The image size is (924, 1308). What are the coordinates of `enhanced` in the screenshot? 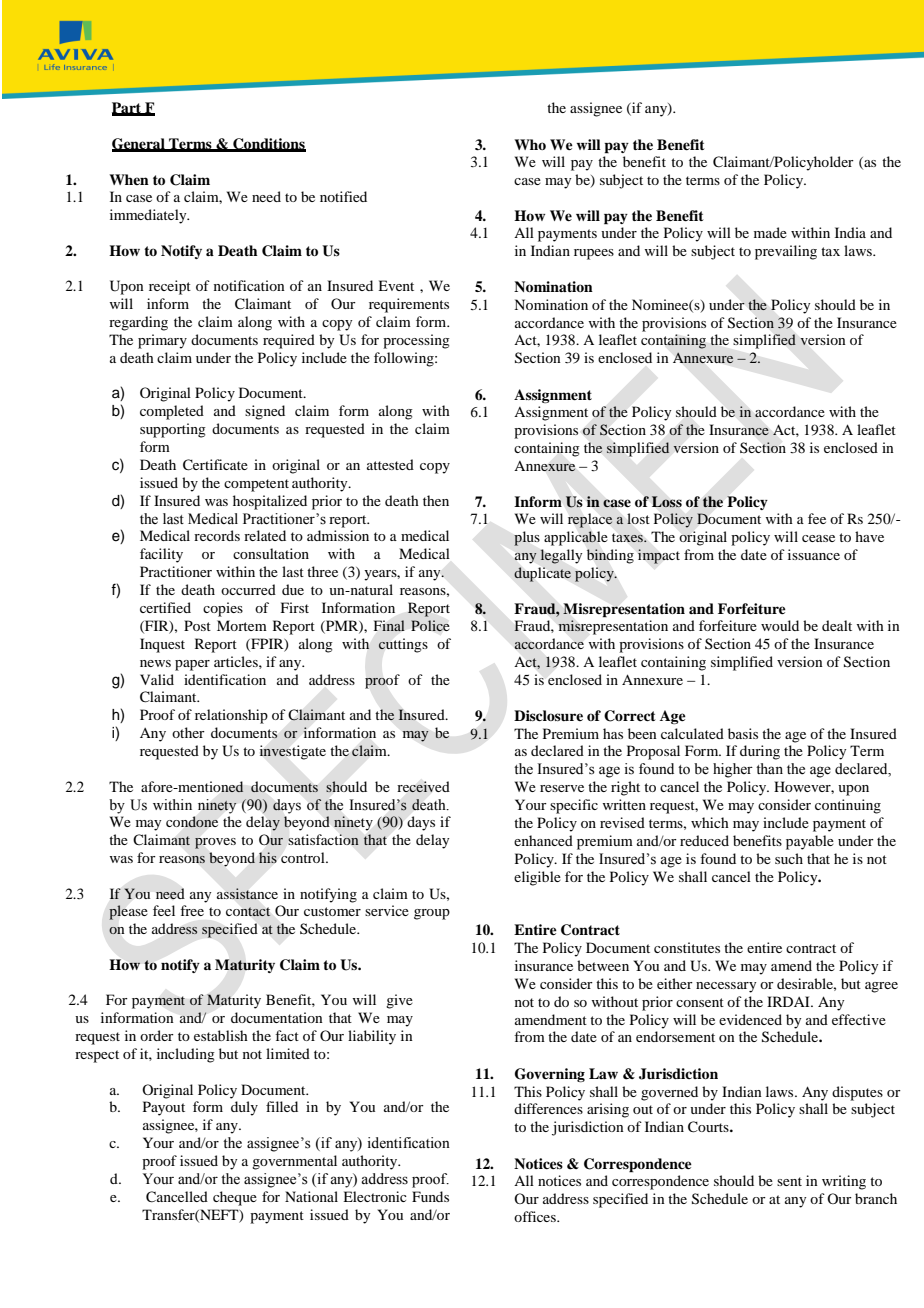 It's located at (543, 840).
